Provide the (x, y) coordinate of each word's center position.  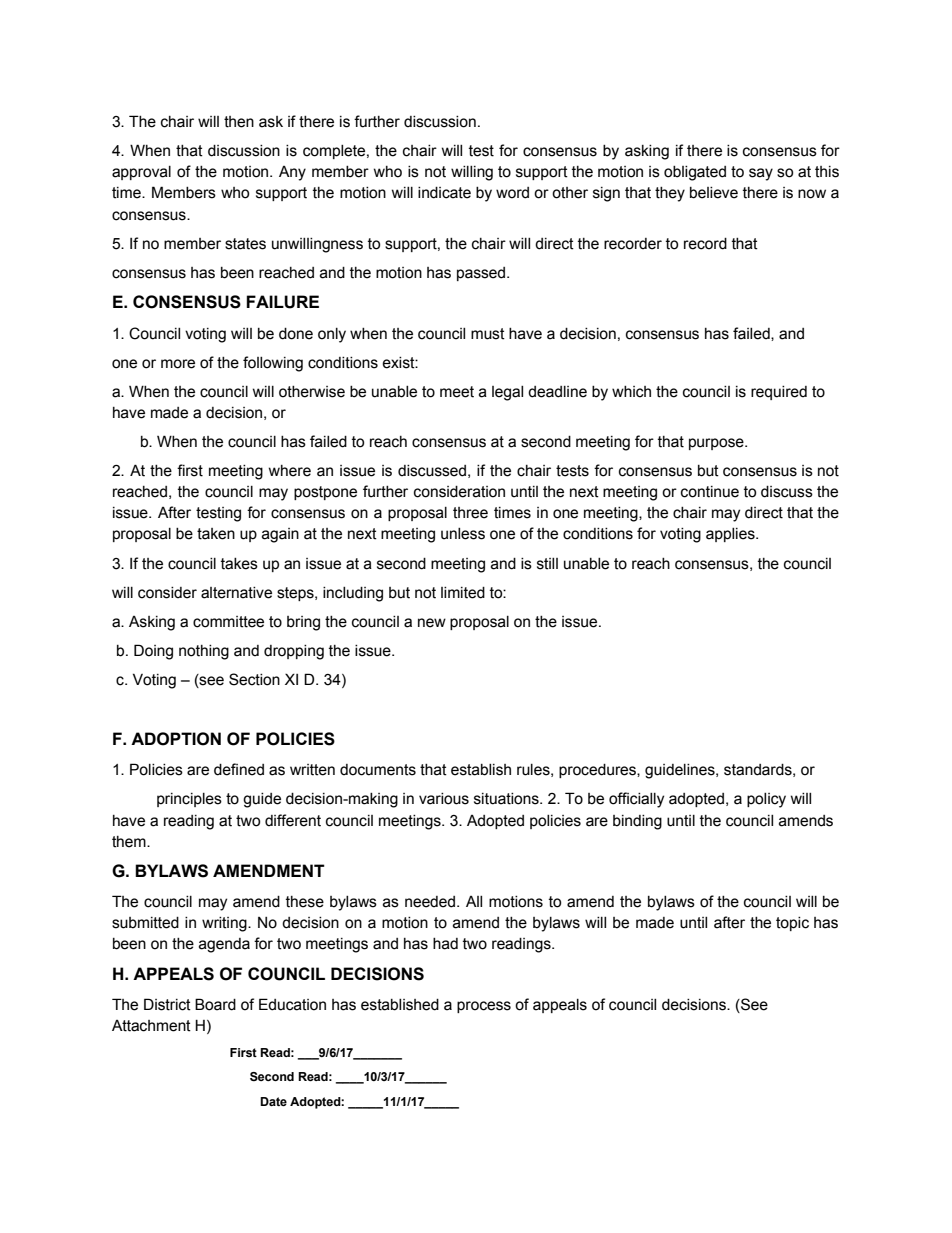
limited (463, 593)
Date (273, 1101)
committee (228, 622)
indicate (444, 193)
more (178, 364)
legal (507, 393)
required (779, 393)
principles (189, 800)
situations (507, 799)
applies (731, 535)
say (761, 174)
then (239, 122)
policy (766, 800)
